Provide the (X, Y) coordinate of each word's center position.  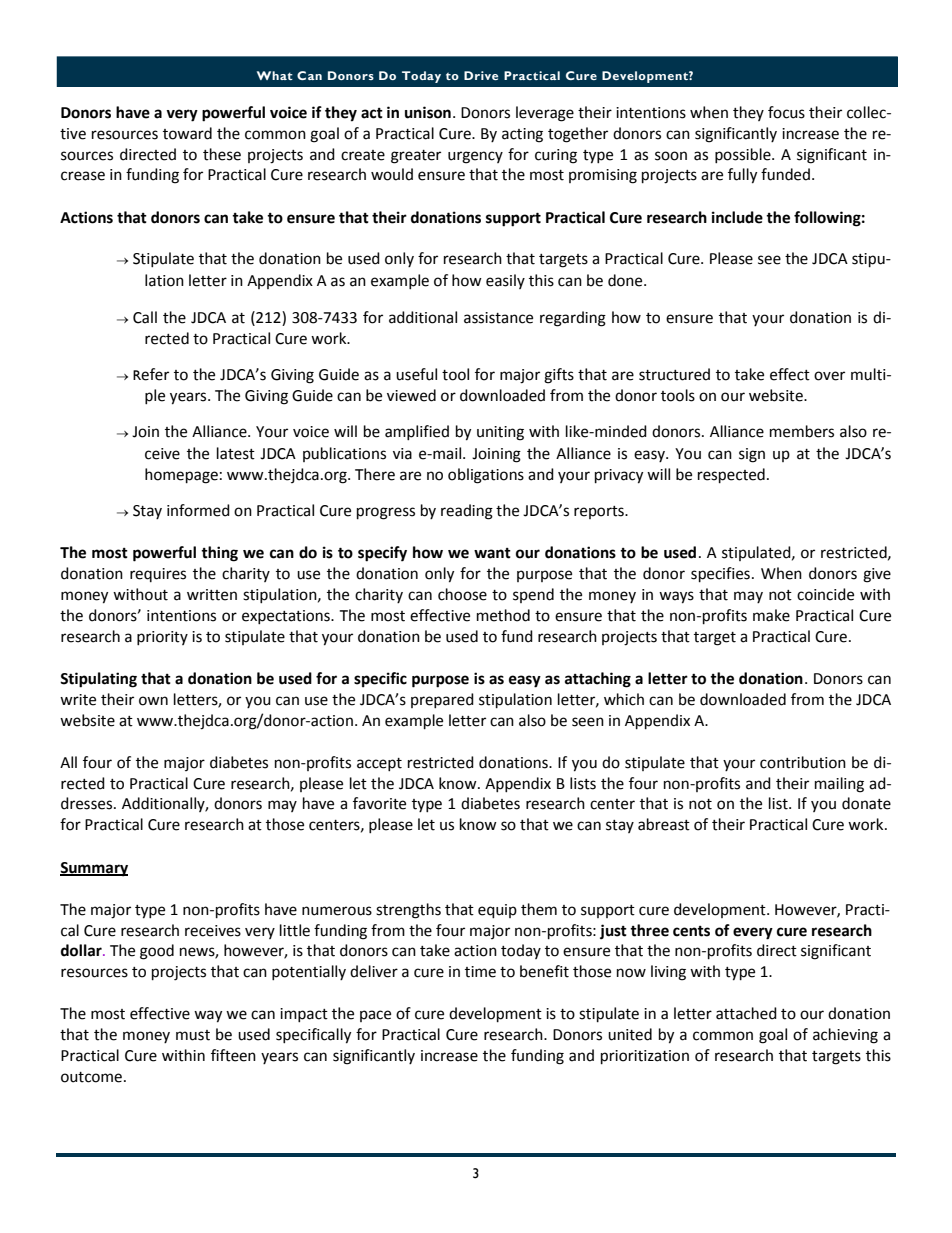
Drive (481, 75)
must (193, 1035)
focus (786, 112)
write (78, 700)
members (802, 431)
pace (375, 1016)
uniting (500, 433)
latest (236, 453)
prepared (442, 700)
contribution (803, 762)
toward (187, 133)
